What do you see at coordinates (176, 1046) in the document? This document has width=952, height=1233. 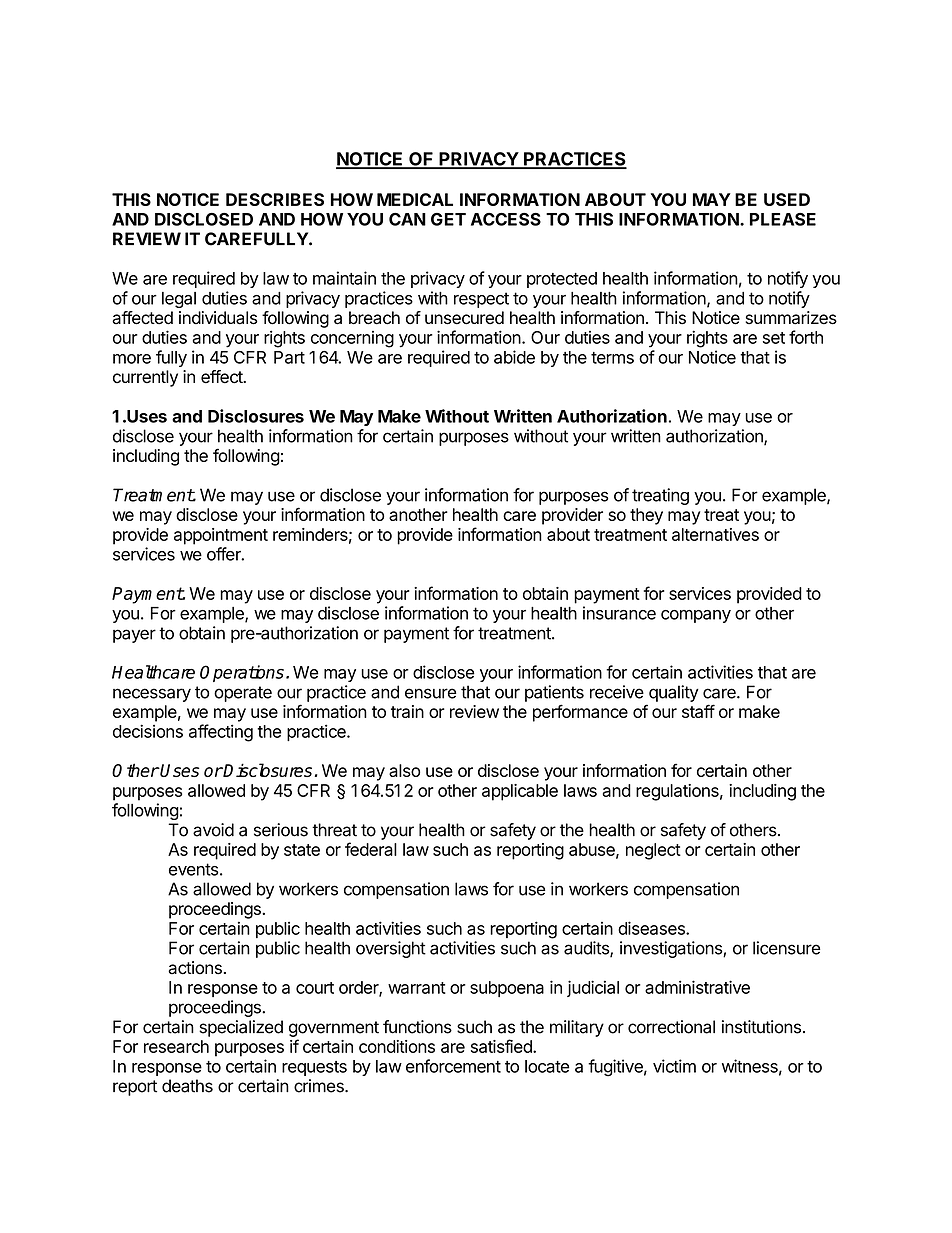 I see `research` at bounding box center [176, 1046].
